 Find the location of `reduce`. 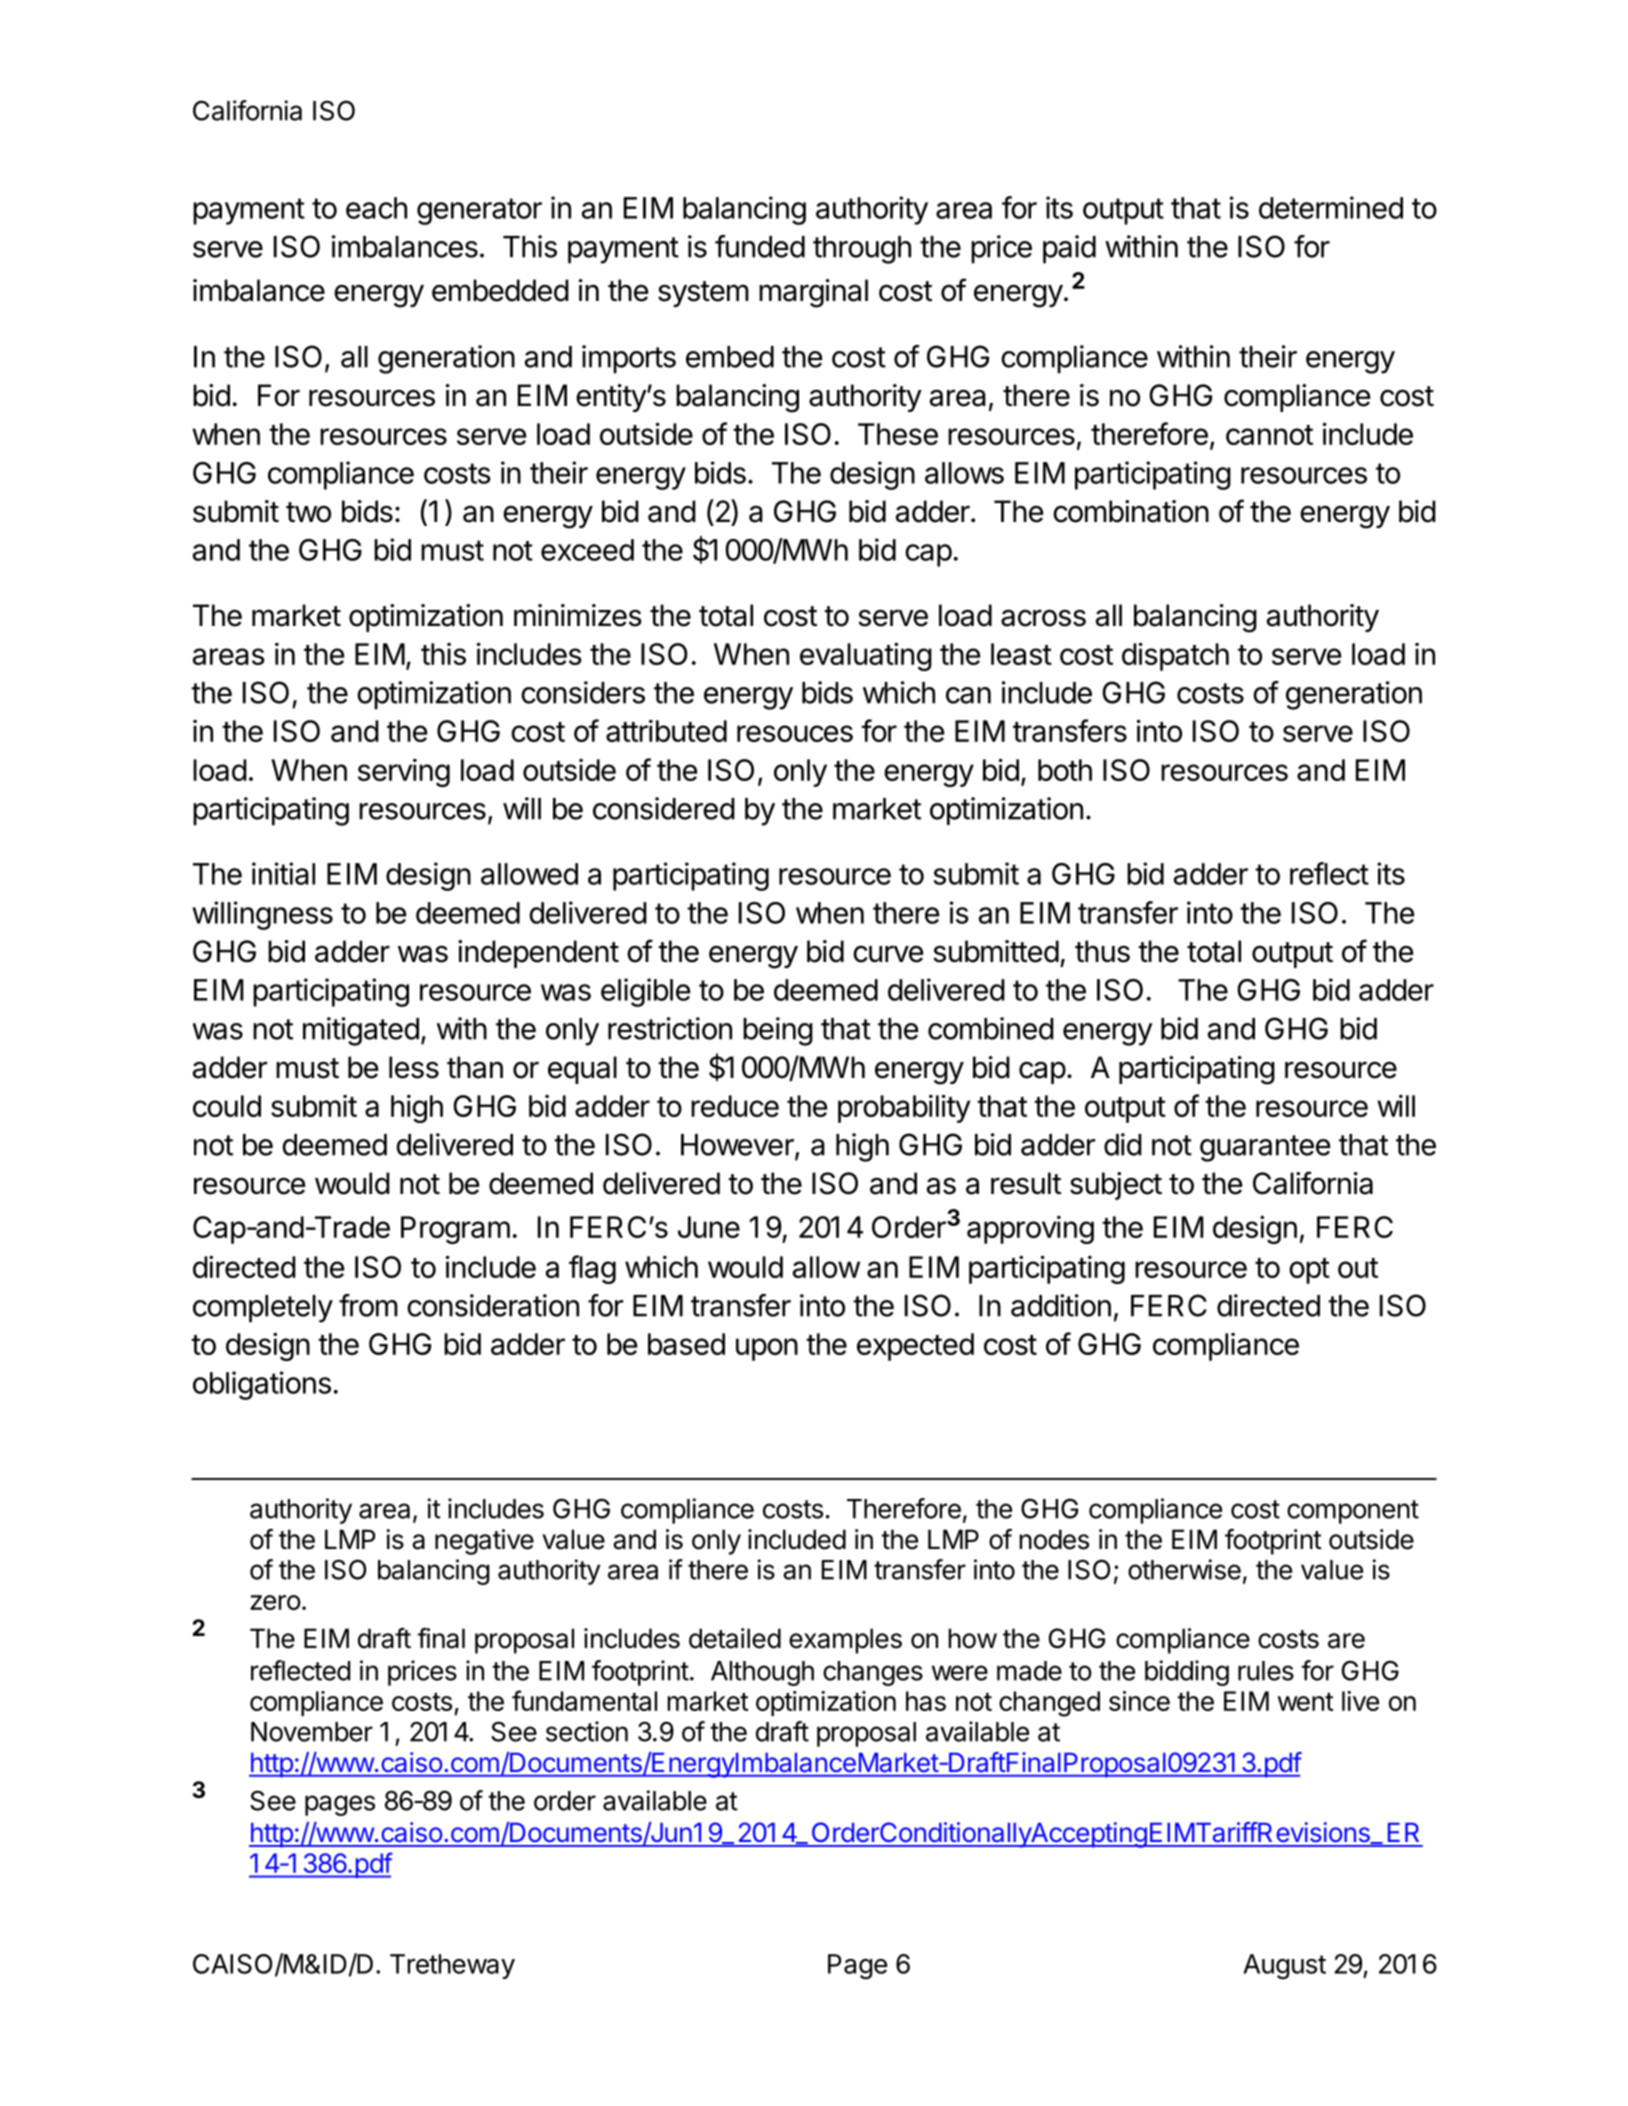

reduce is located at coordinates (735, 1106).
